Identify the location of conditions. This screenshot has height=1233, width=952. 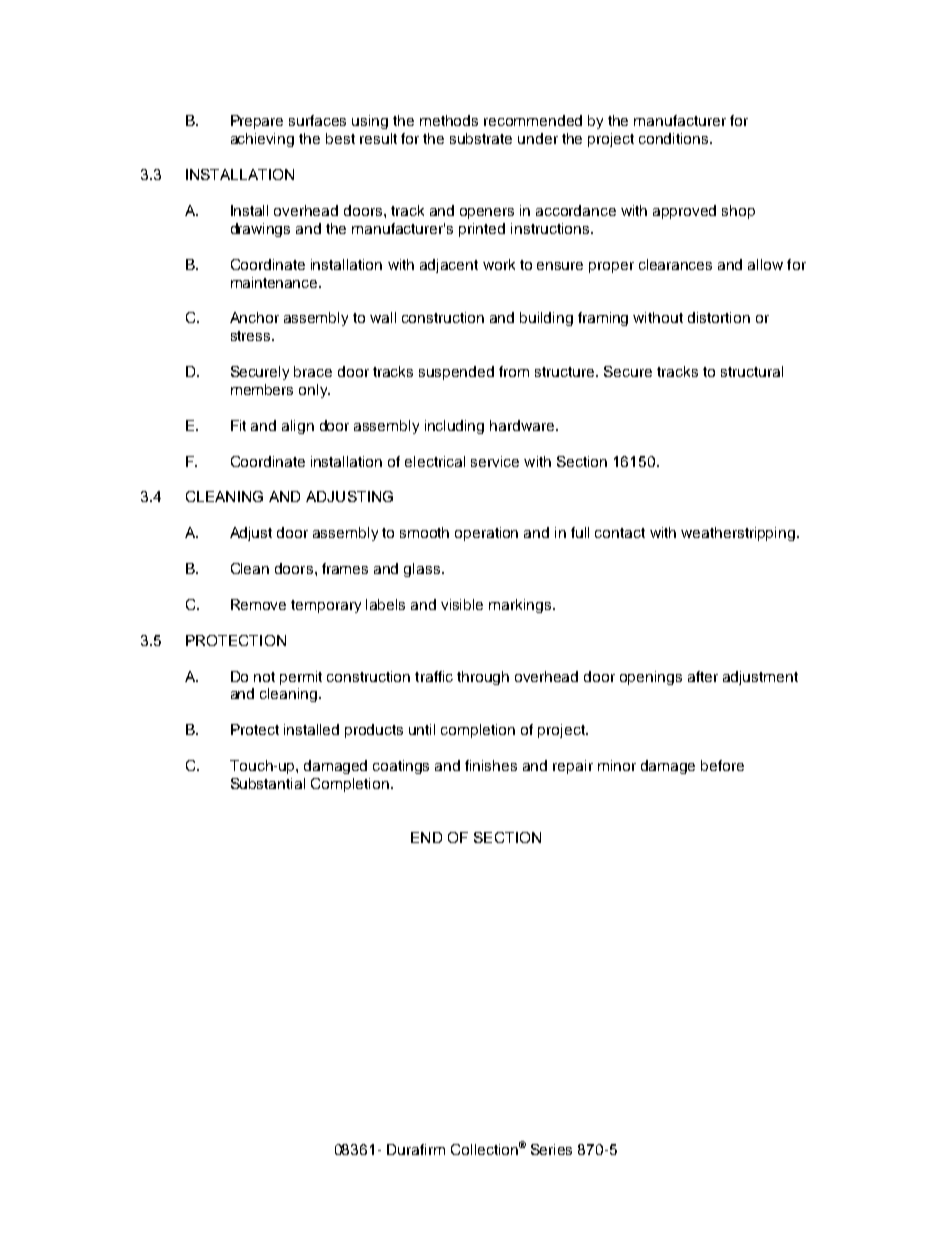
(675, 138).
